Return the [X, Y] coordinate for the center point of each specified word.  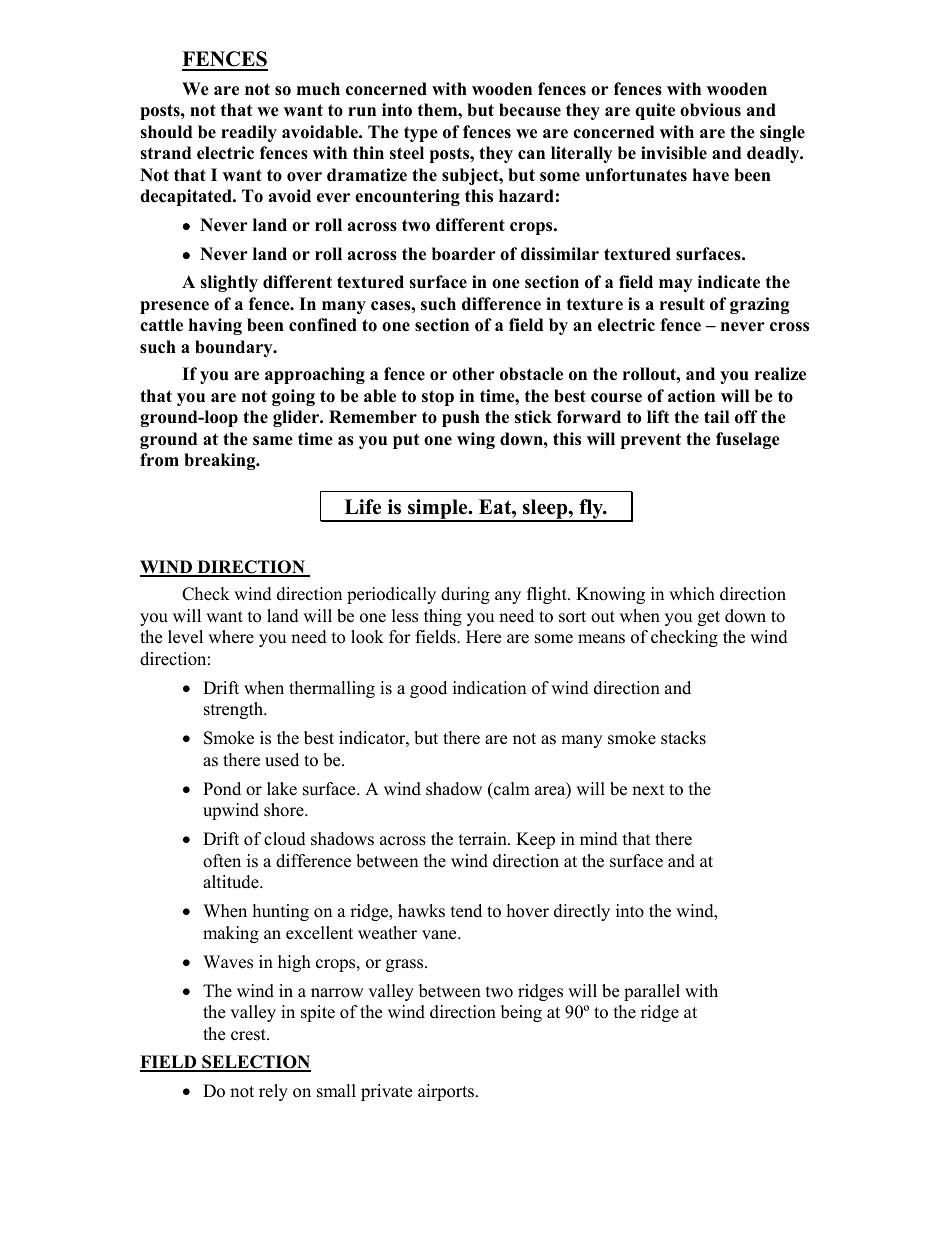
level [185, 637]
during [465, 595]
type [421, 134]
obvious [710, 110]
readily [249, 133]
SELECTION [255, 1063]
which [692, 594]
